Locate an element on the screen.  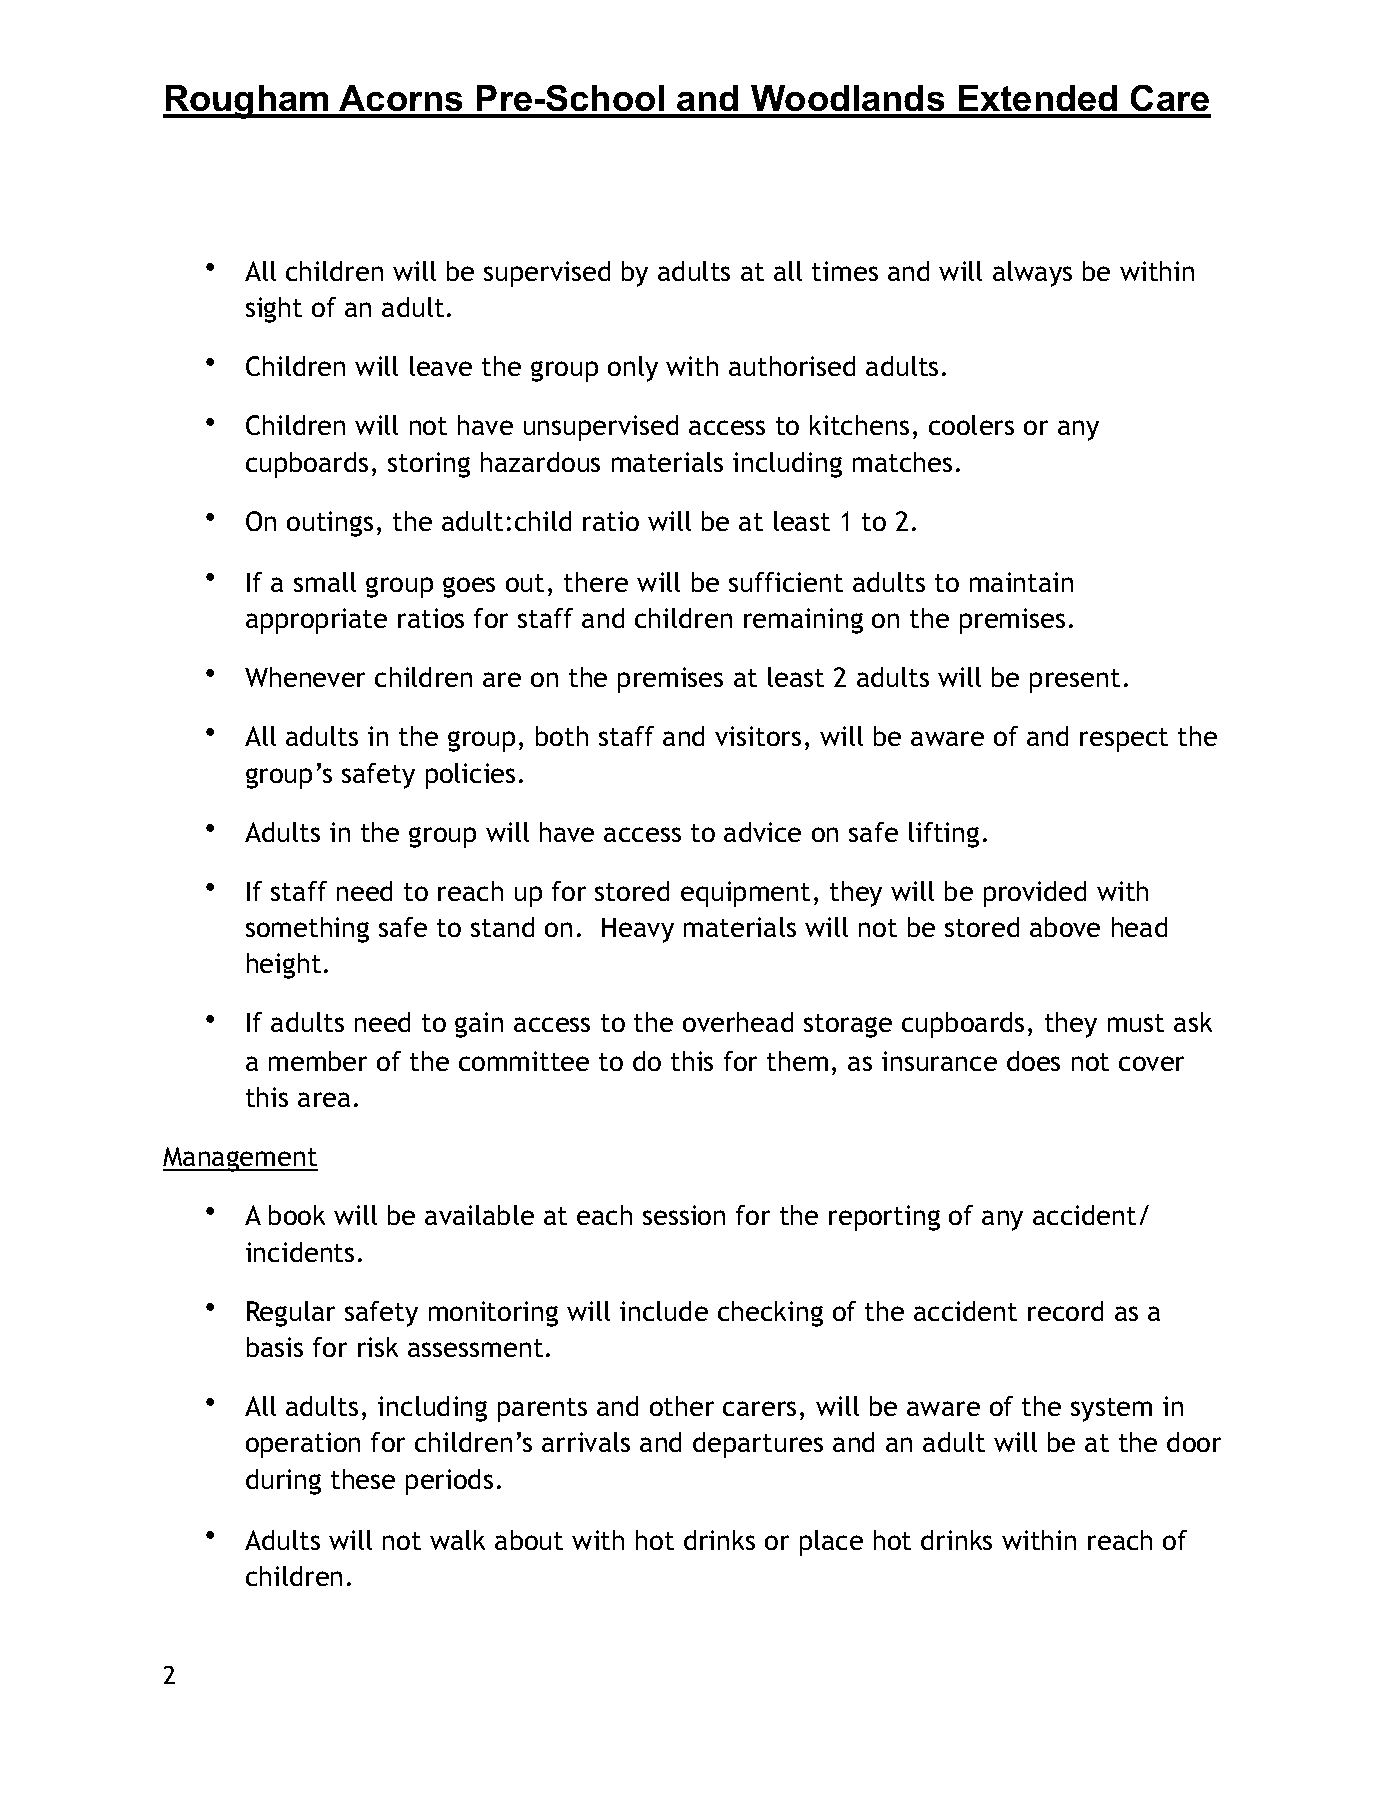
above is located at coordinates (1065, 927).
